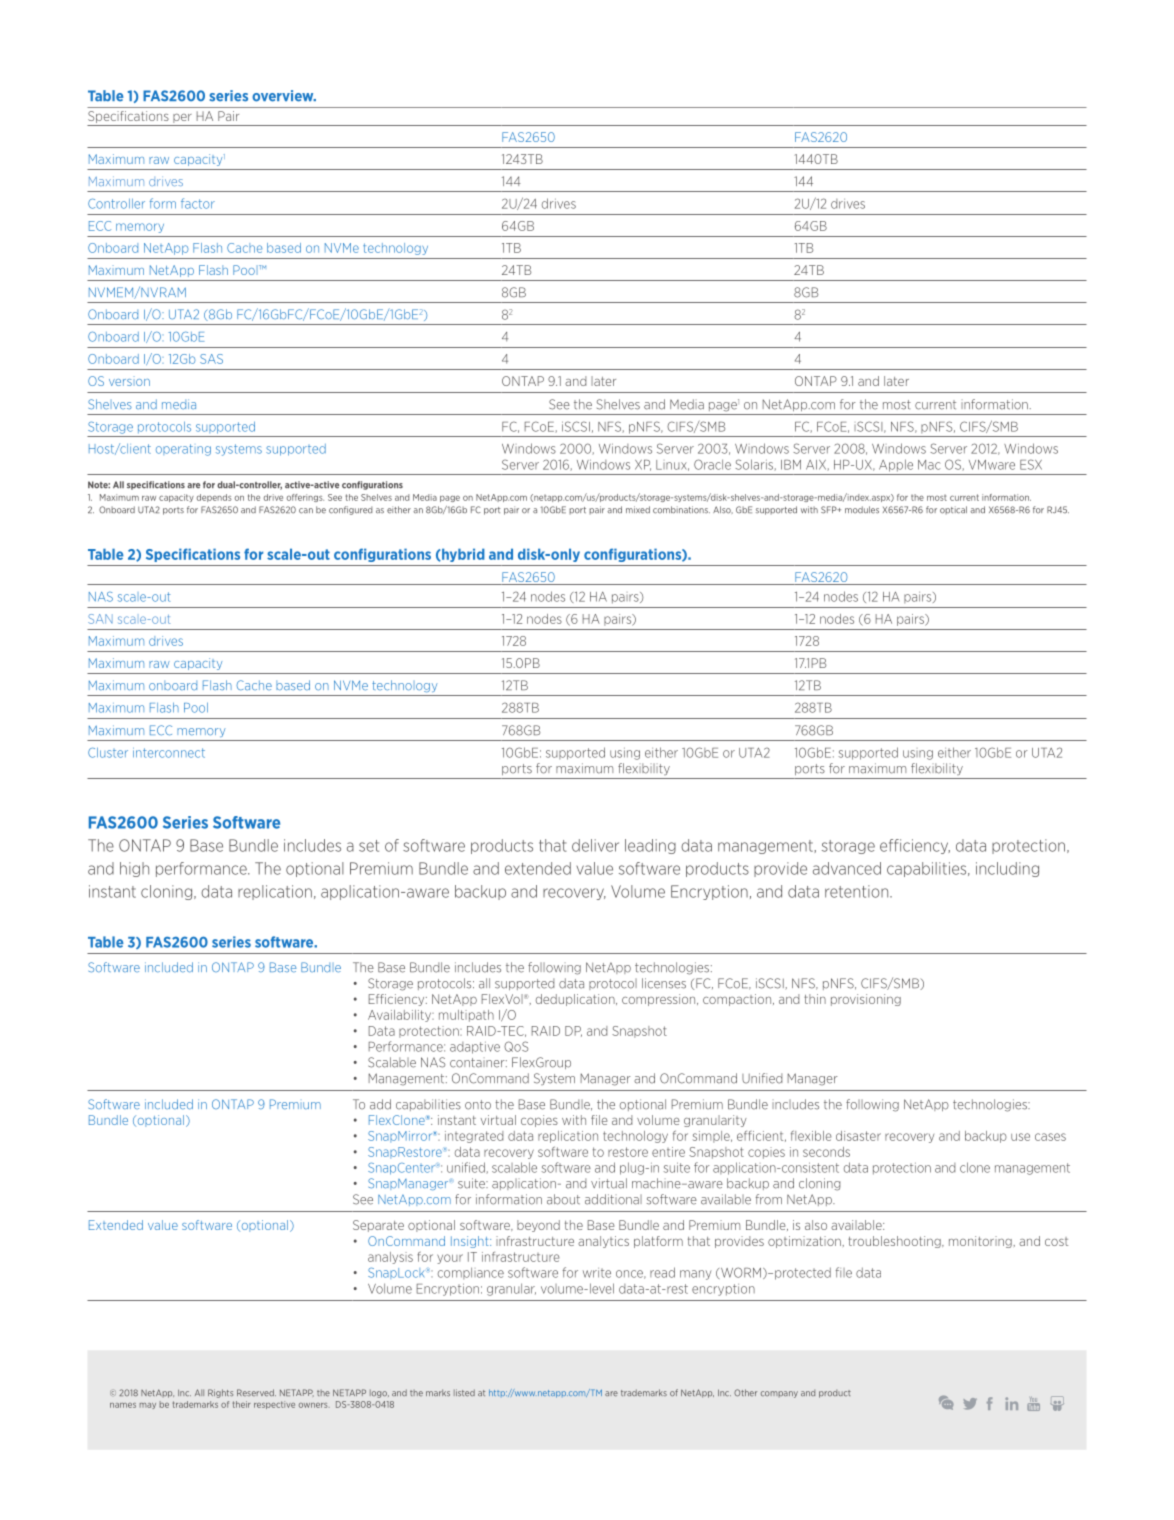 This screenshot has width=1174, height=1520. I want to click on Apple, so click(896, 465).
